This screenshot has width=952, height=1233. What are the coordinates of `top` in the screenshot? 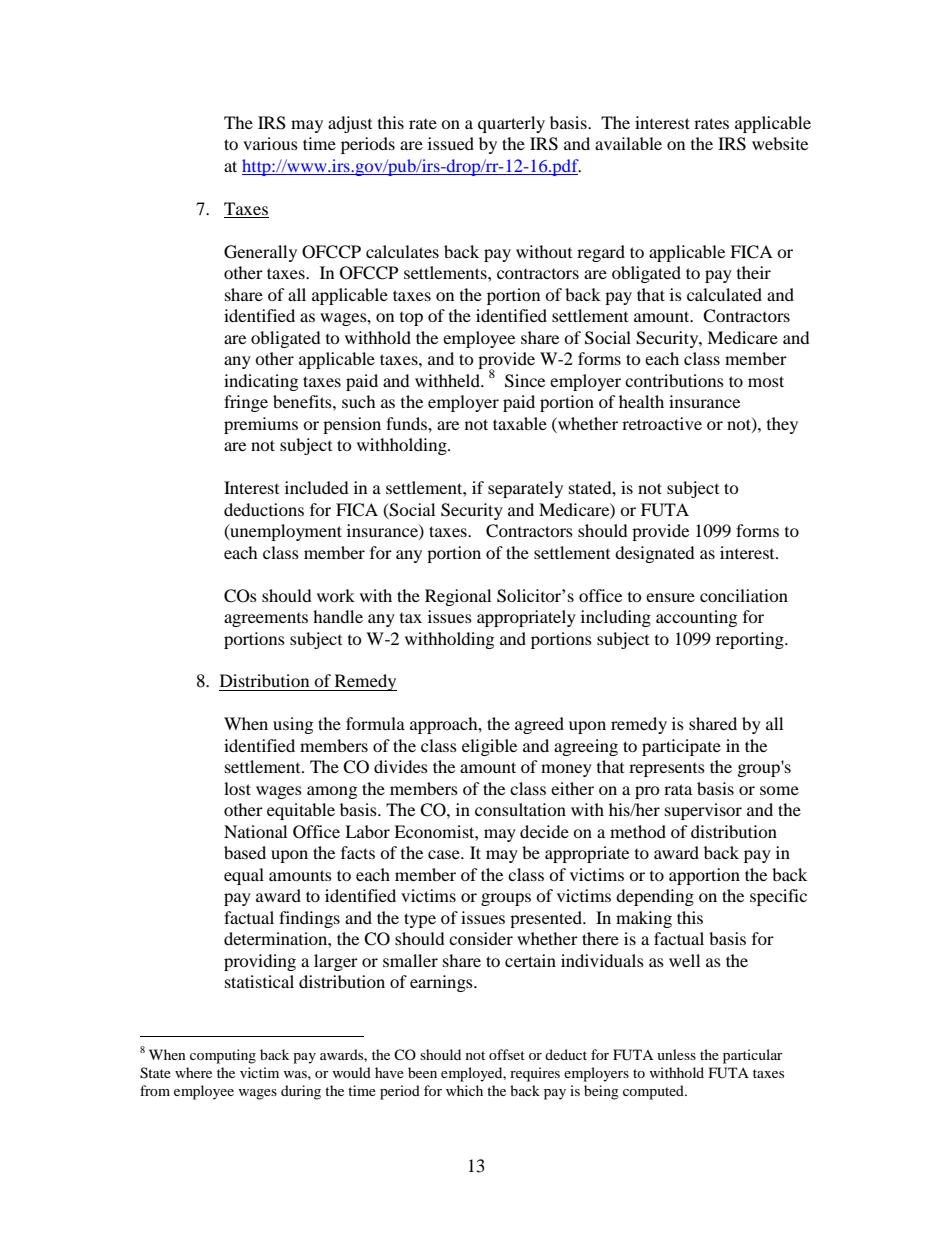 It's located at (411, 319).
